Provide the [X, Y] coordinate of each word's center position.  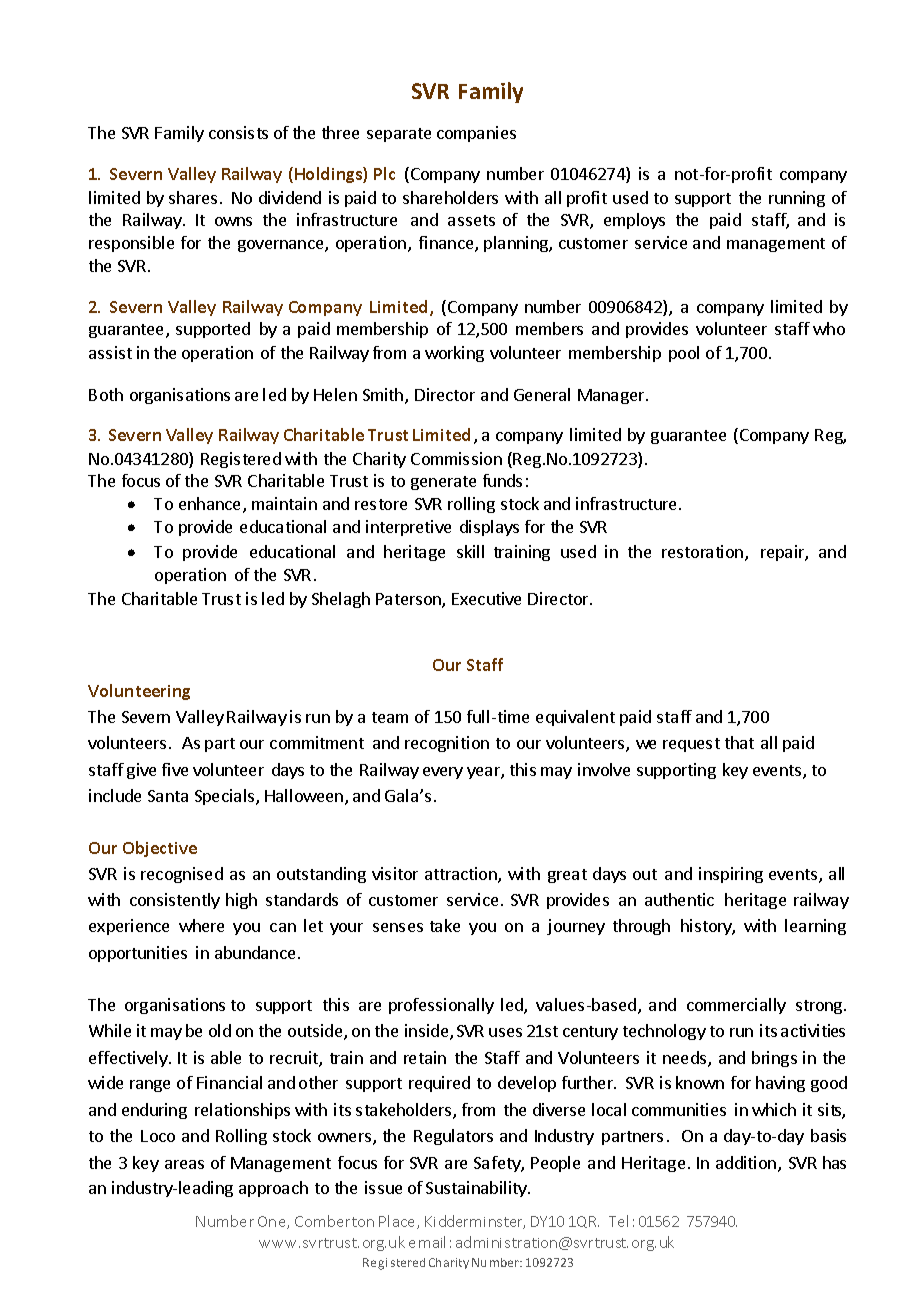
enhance [211, 505]
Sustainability [477, 1189]
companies [476, 134]
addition [747, 1164]
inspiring [731, 875]
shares [193, 197]
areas [184, 1164]
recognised [182, 875]
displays [489, 528]
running [797, 199]
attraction [462, 875]
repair [784, 553]
